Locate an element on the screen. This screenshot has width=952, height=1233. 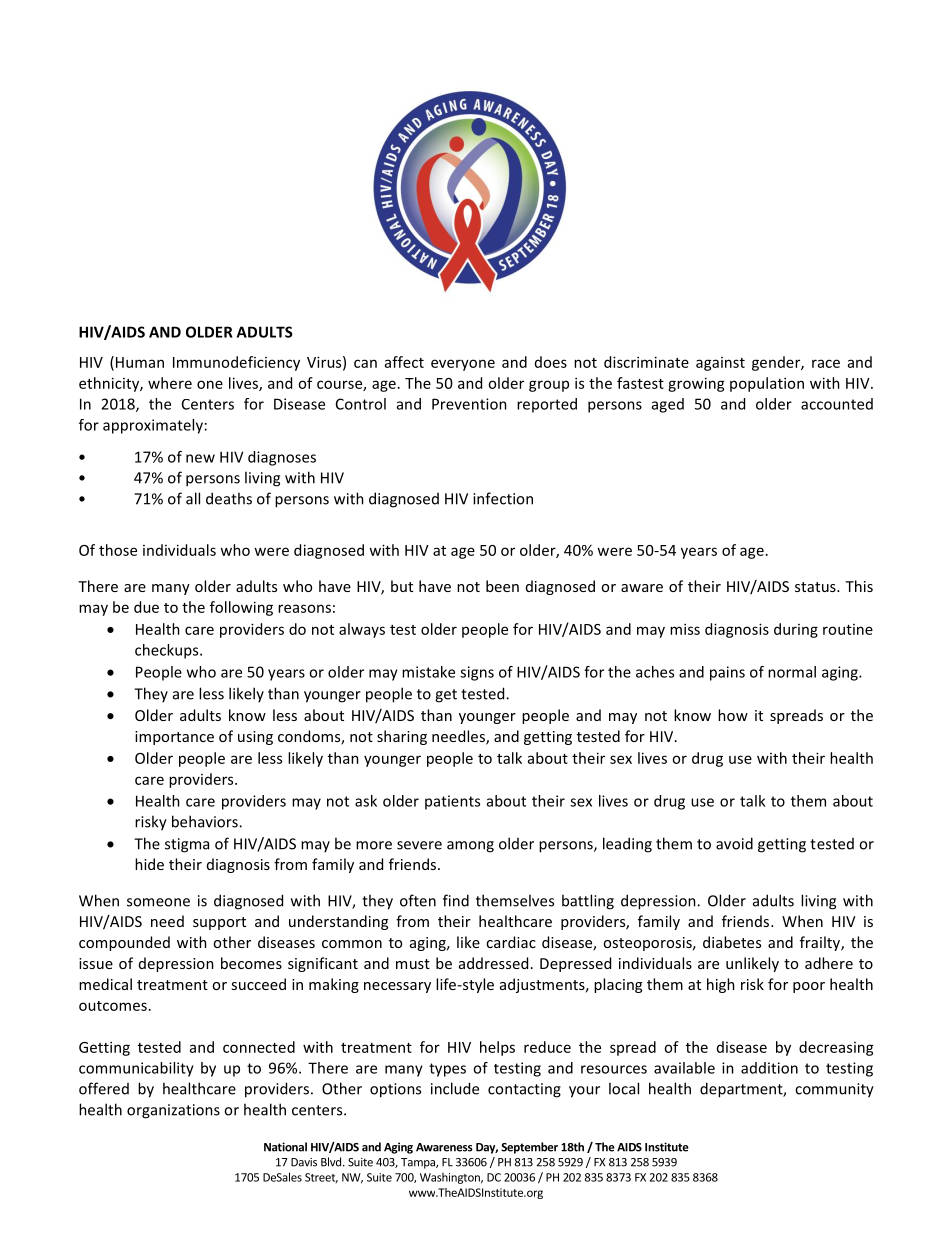
where is located at coordinates (170, 383).
